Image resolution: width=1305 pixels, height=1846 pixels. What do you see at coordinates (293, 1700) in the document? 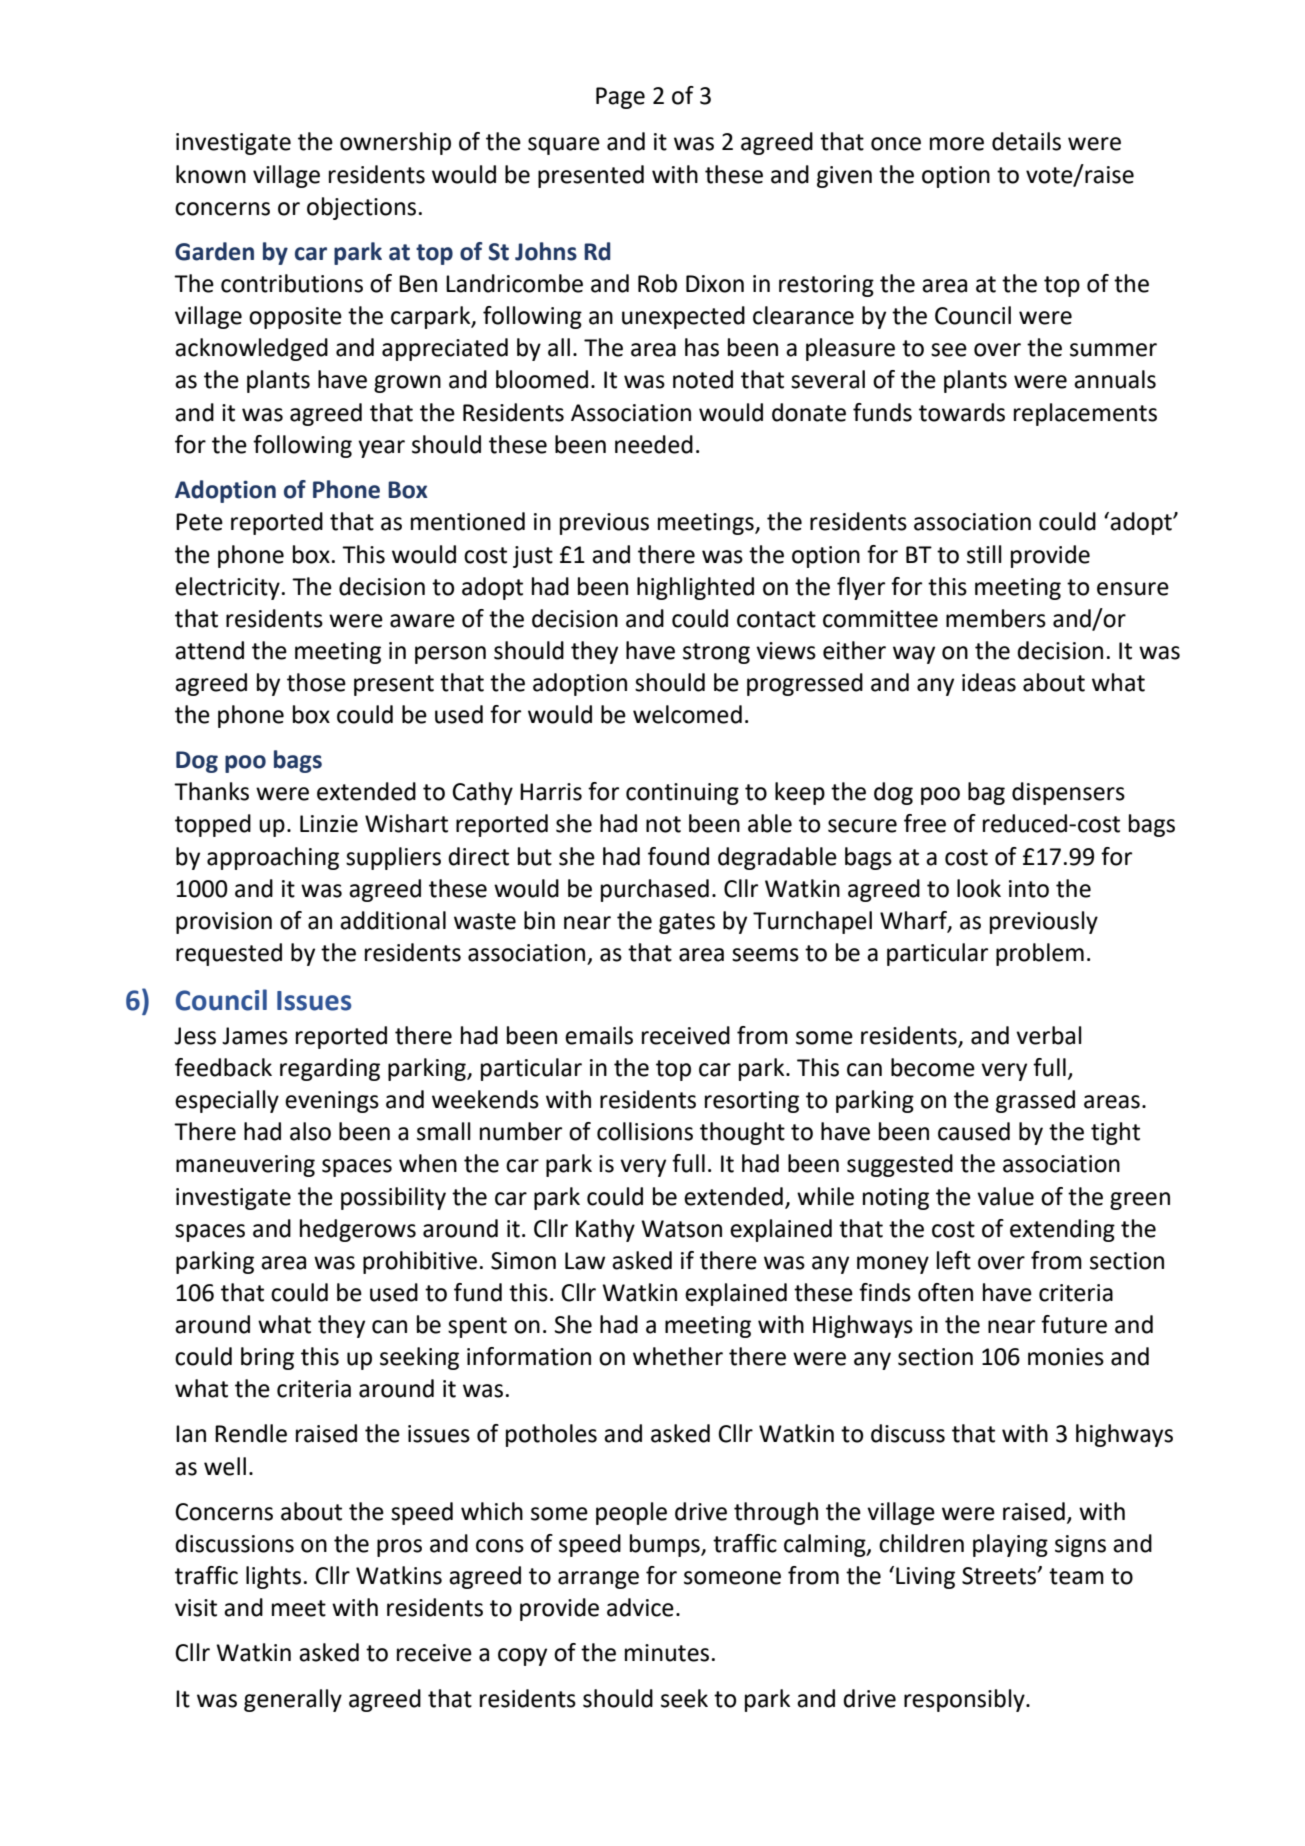
I see `generally` at bounding box center [293, 1700].
